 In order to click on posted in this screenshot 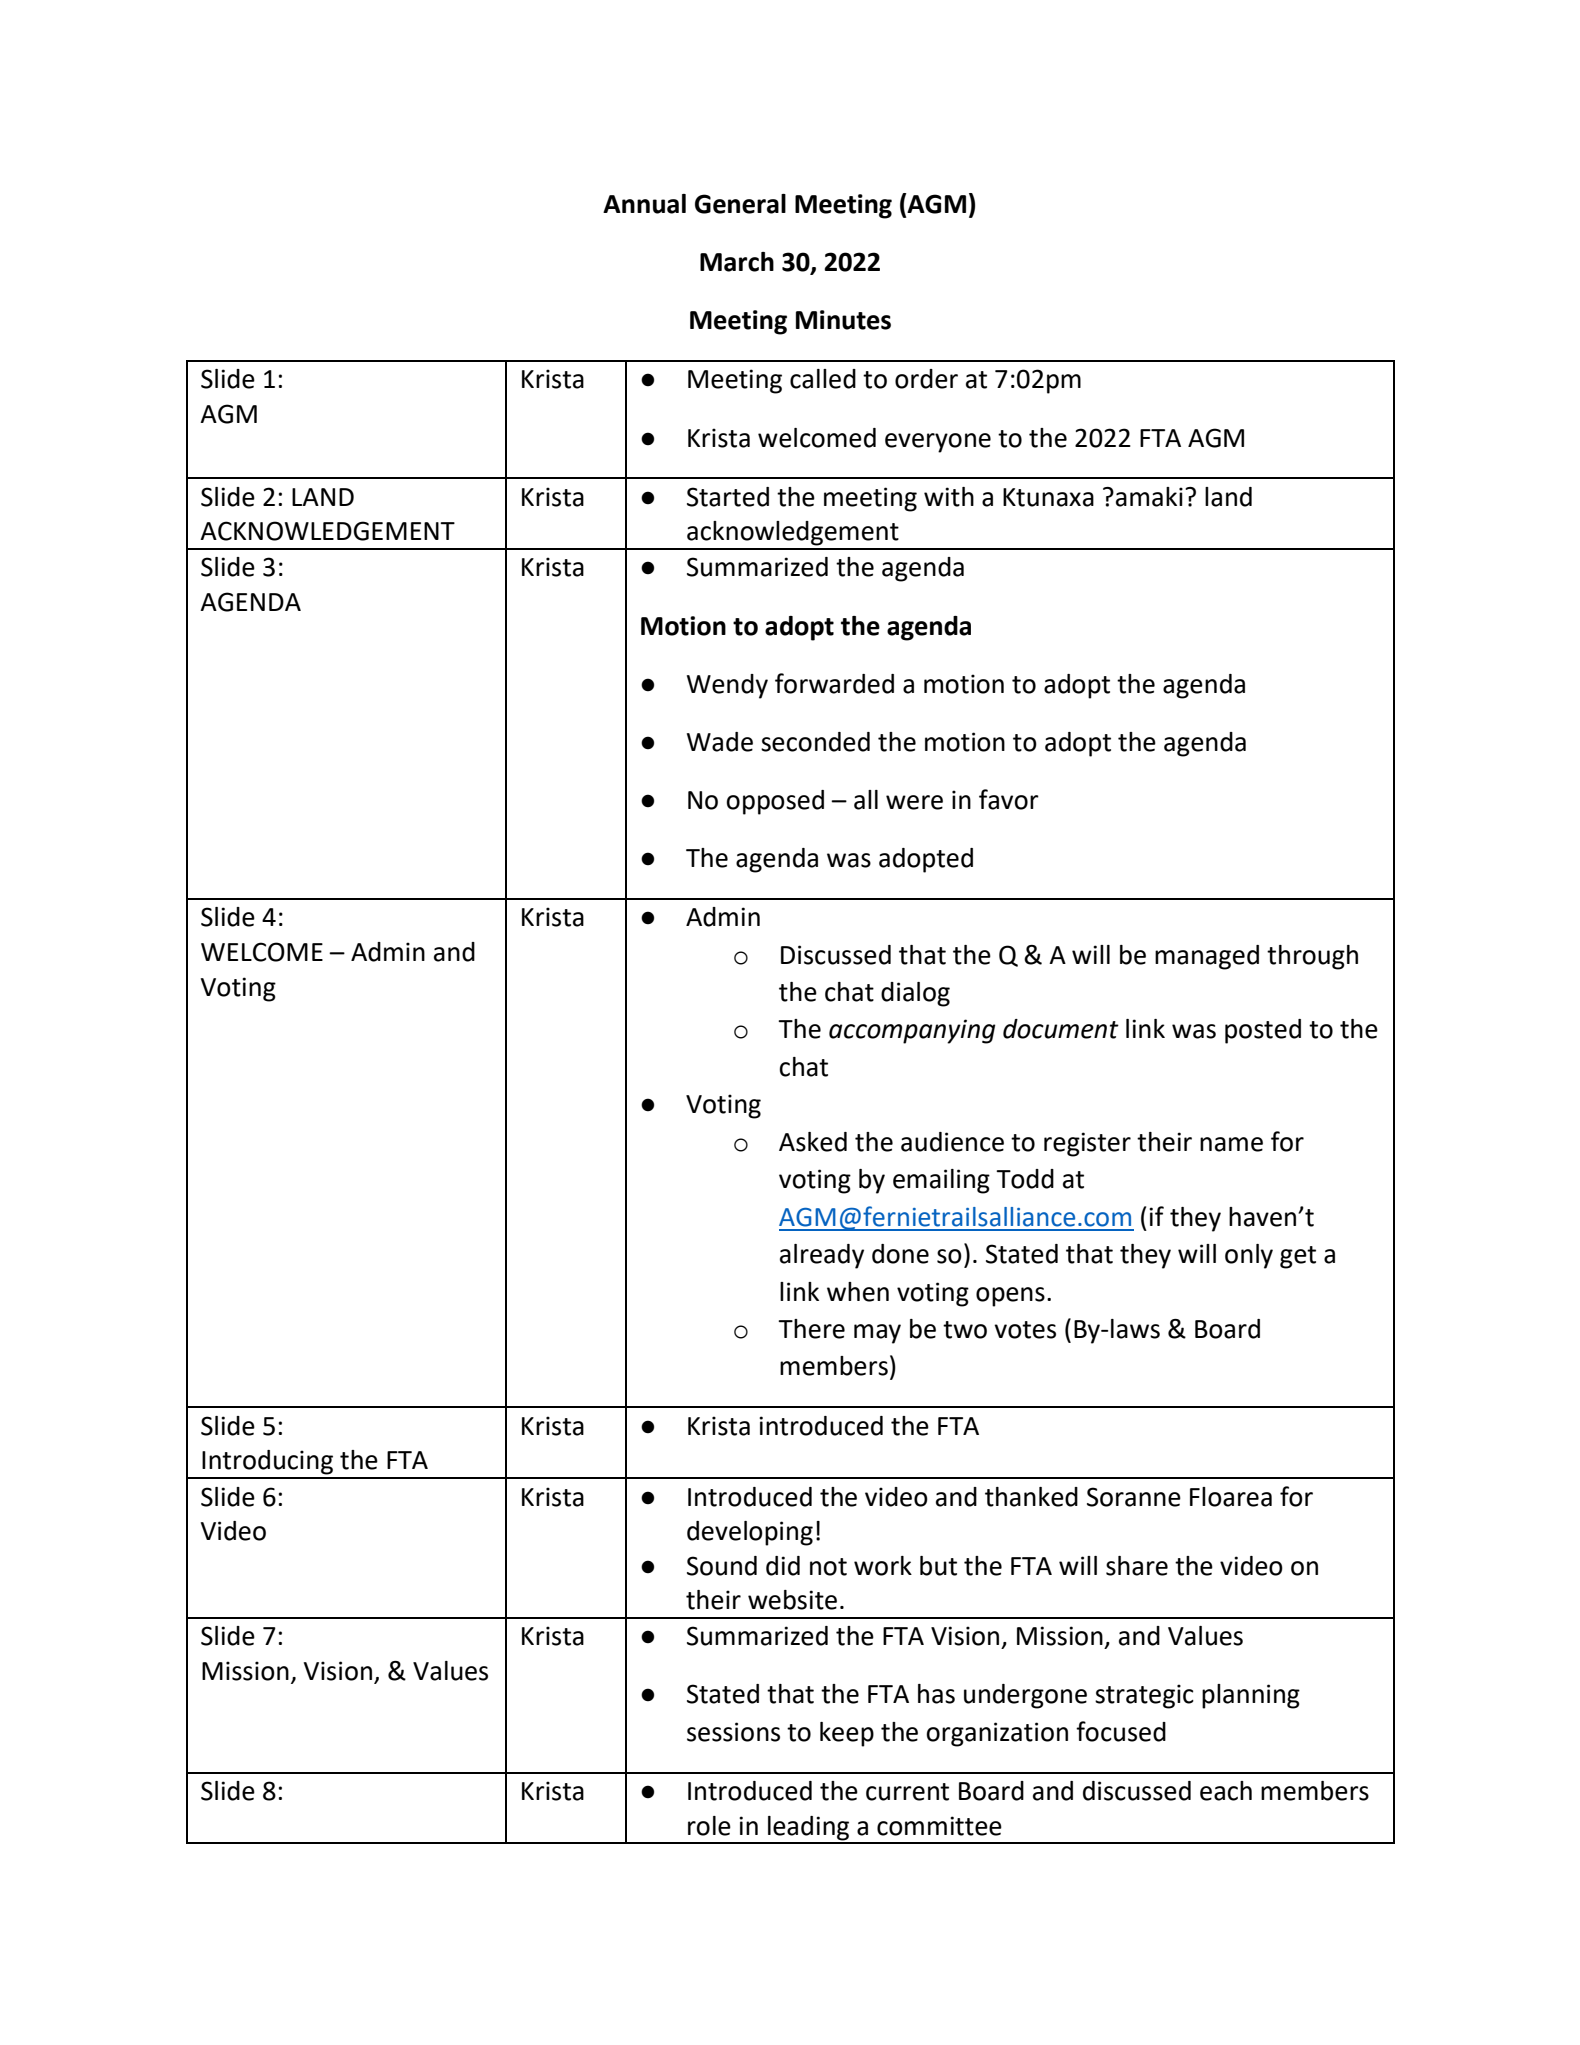, I will do `click(1263, 1031)`.
